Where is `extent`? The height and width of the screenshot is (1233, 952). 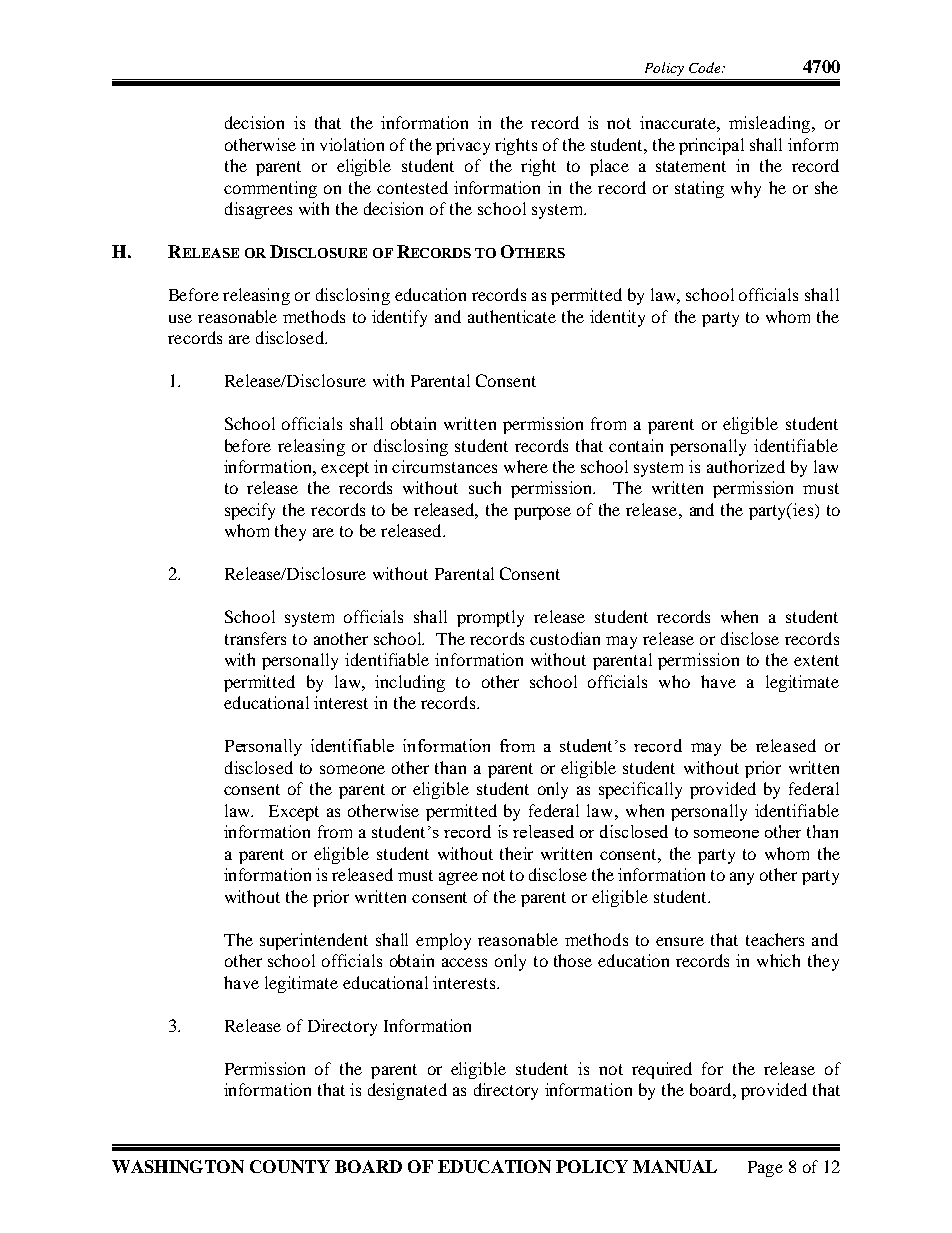
extent is located at coordinates (816, 660).
